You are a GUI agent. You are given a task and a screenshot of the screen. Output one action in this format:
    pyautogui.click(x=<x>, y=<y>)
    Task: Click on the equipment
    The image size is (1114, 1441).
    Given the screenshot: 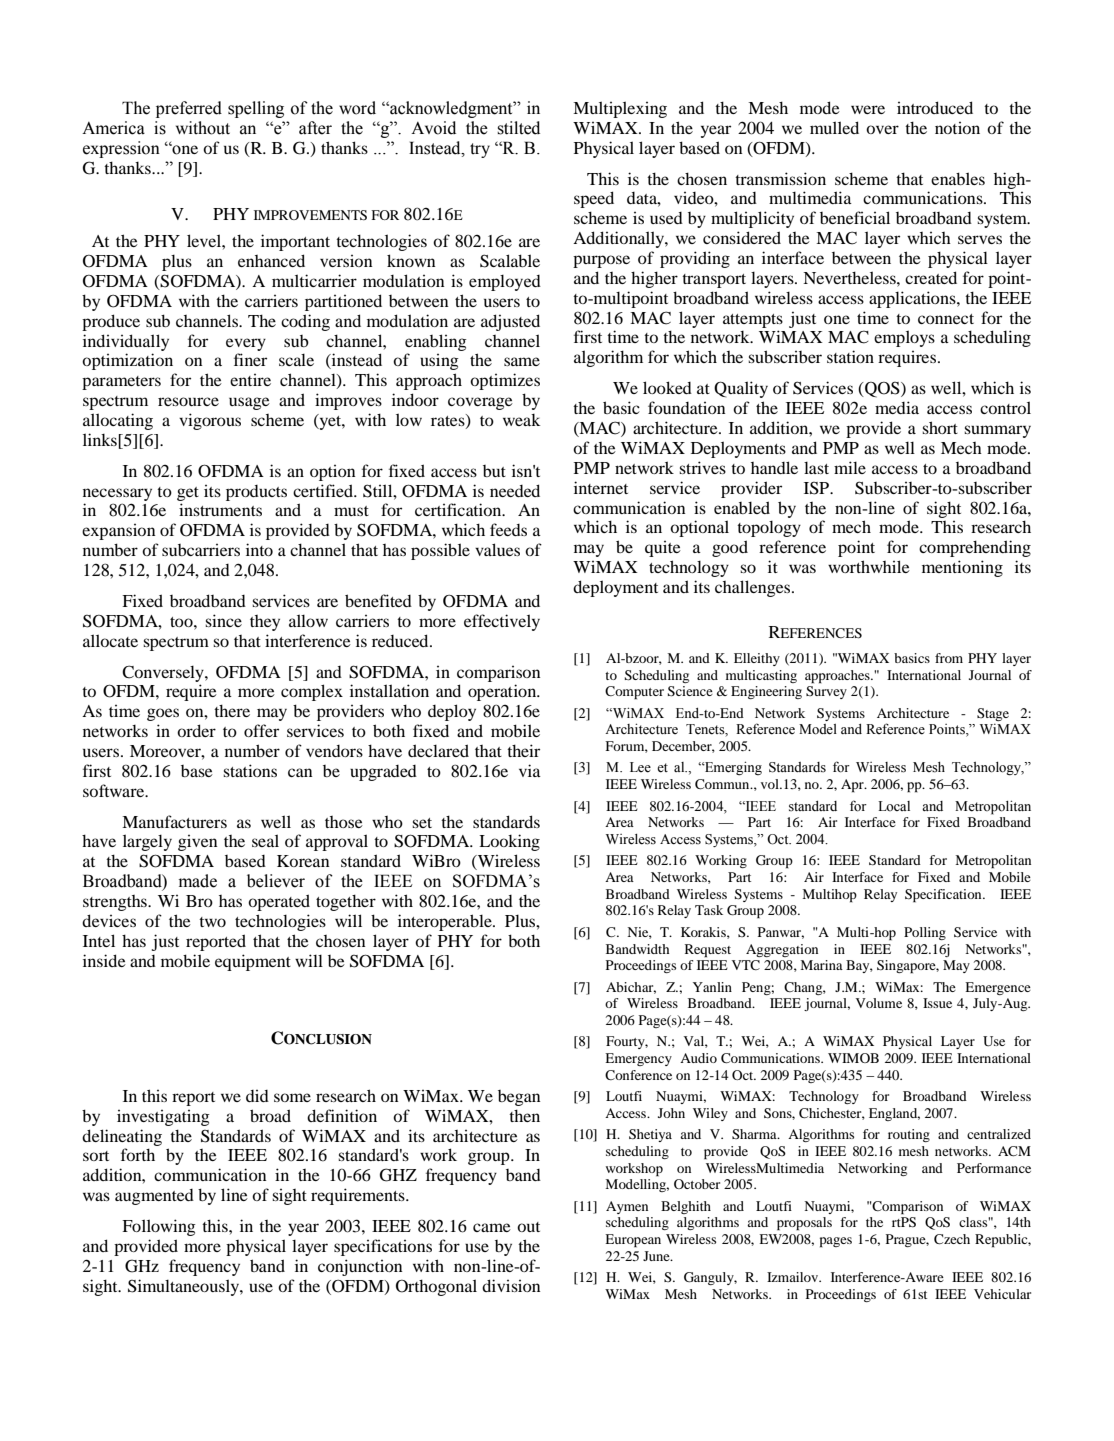 What is the action you would take?
    pyautogui.click(x=253, y=962)
